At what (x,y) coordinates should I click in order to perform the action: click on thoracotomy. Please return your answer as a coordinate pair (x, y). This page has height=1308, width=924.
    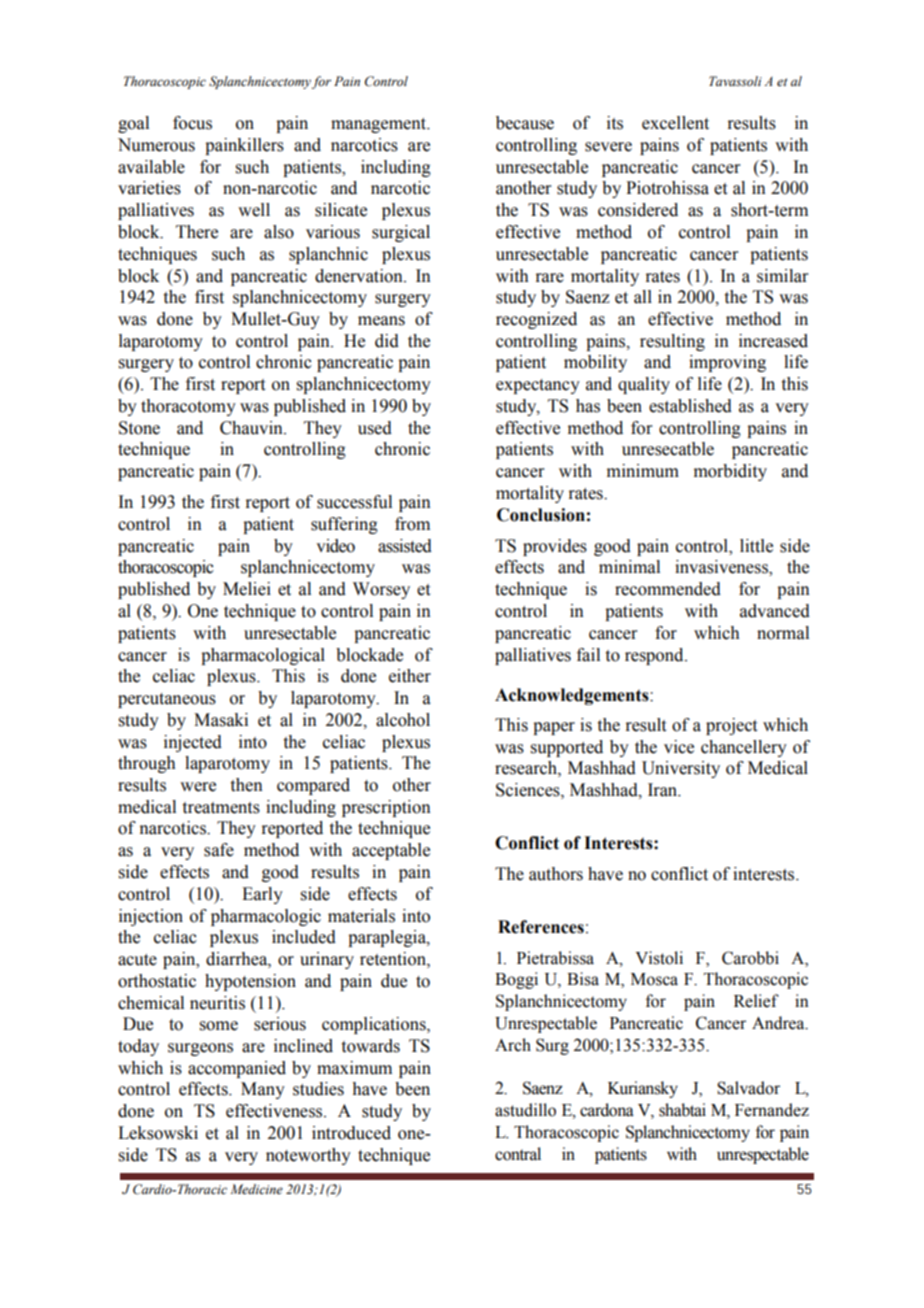
    Looking at the image, I should click on (188, 407).
